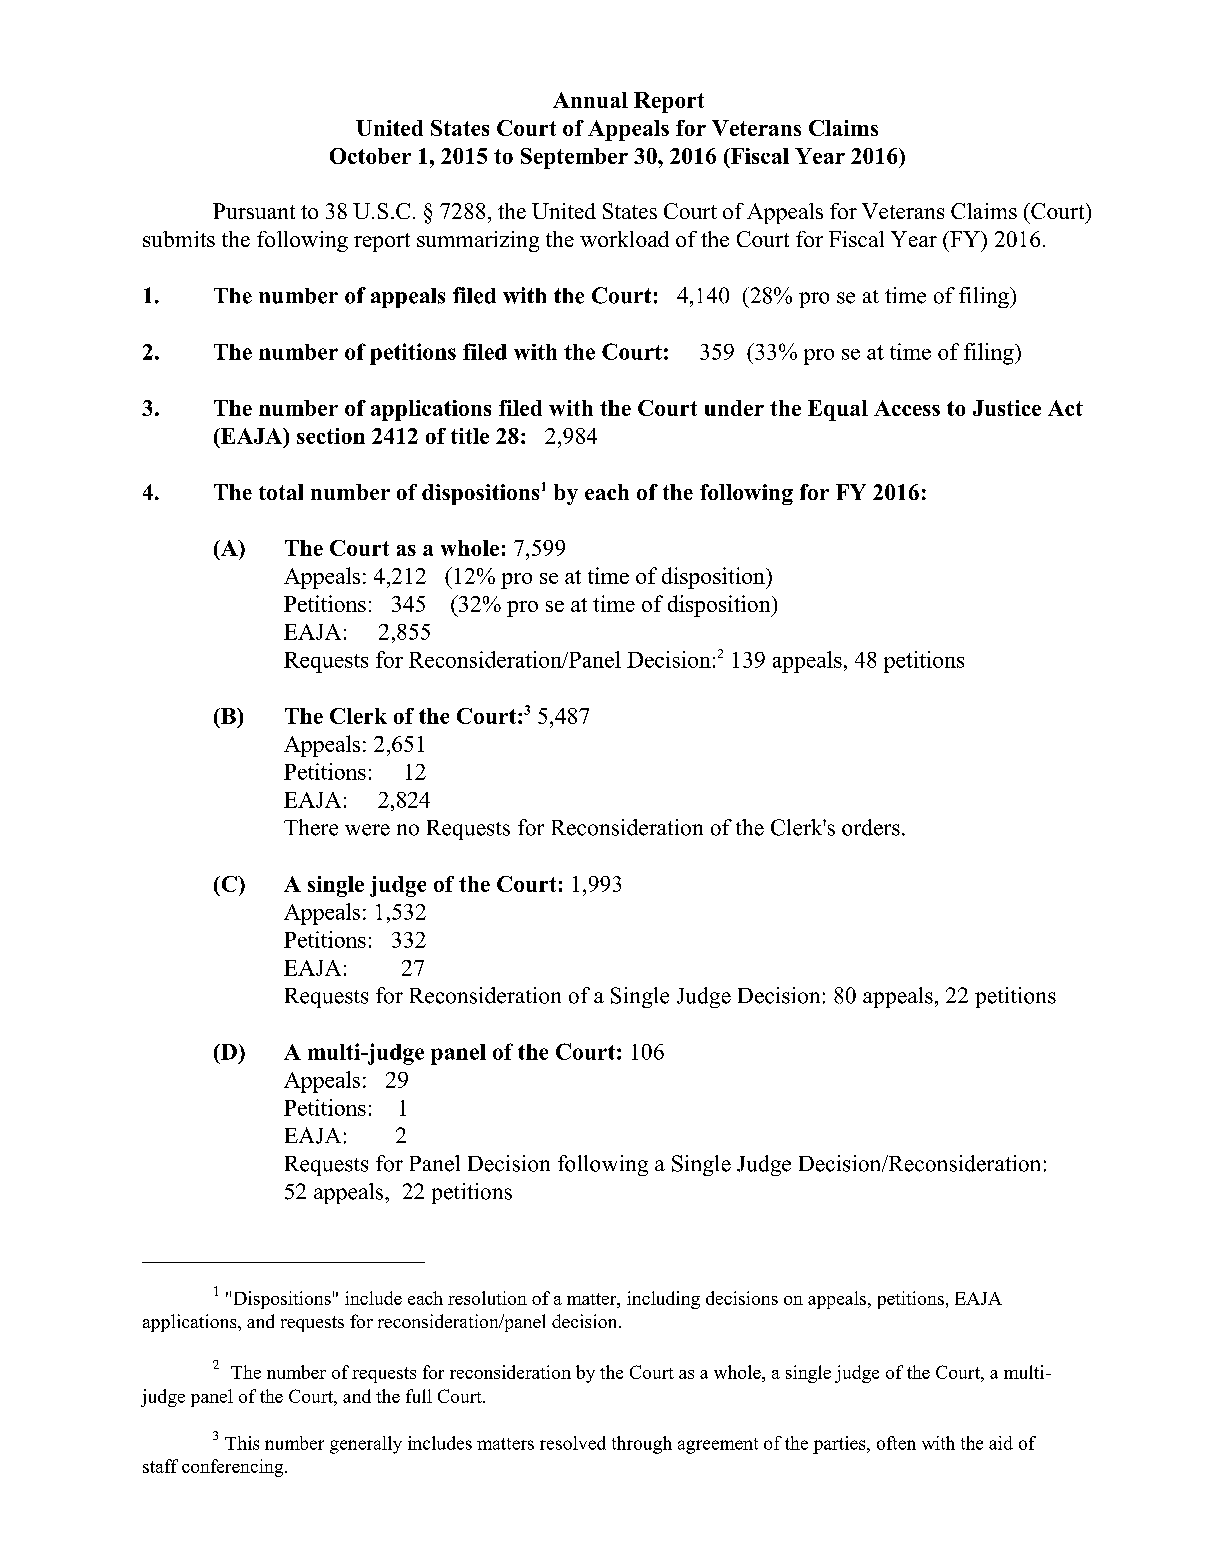 The width and height of the image is (1206, 1561). What do you see at coordinates (574, 158) in the image?
I see `September` at bounding box center [574, 158].
